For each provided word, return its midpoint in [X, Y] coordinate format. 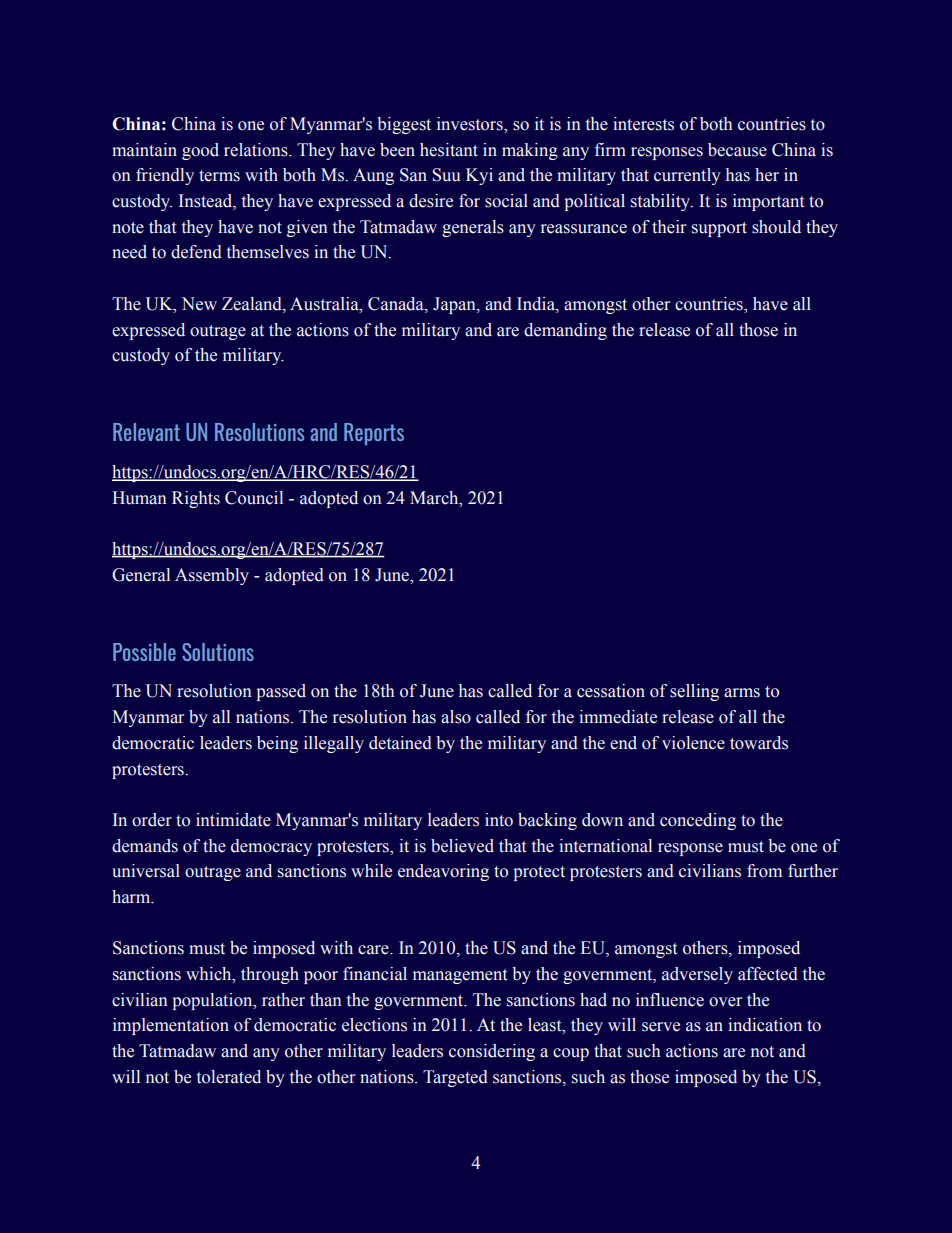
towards [759, 743]
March [435, 498]
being [277, 744]
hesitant [449, 150]
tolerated [229, 1077]
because [737, 150]
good [200, 151]
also [456, 717]
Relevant [146, 432]
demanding [565, 331]
